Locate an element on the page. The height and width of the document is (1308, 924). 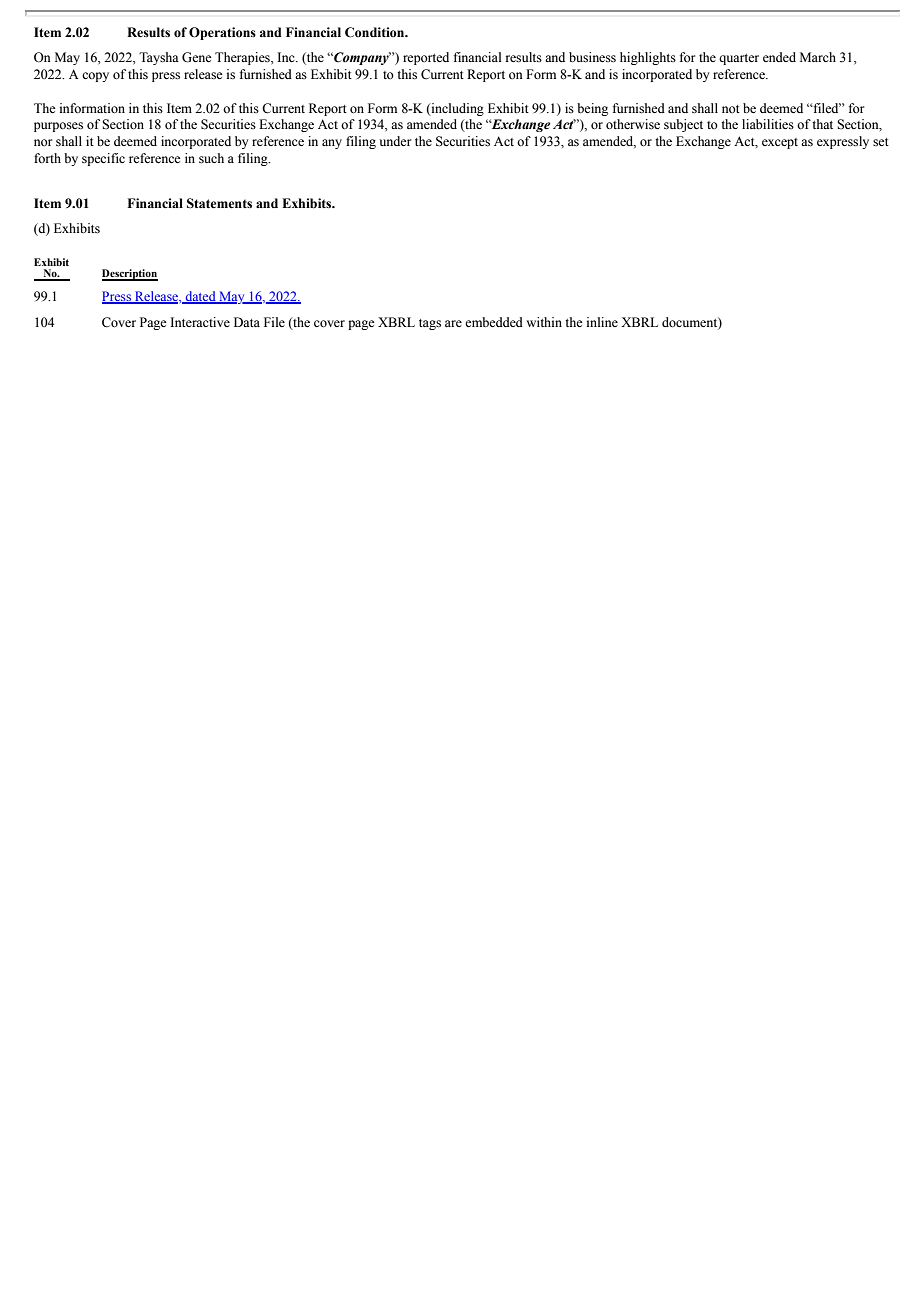
Interactive is located at coordinates (200, 322).
